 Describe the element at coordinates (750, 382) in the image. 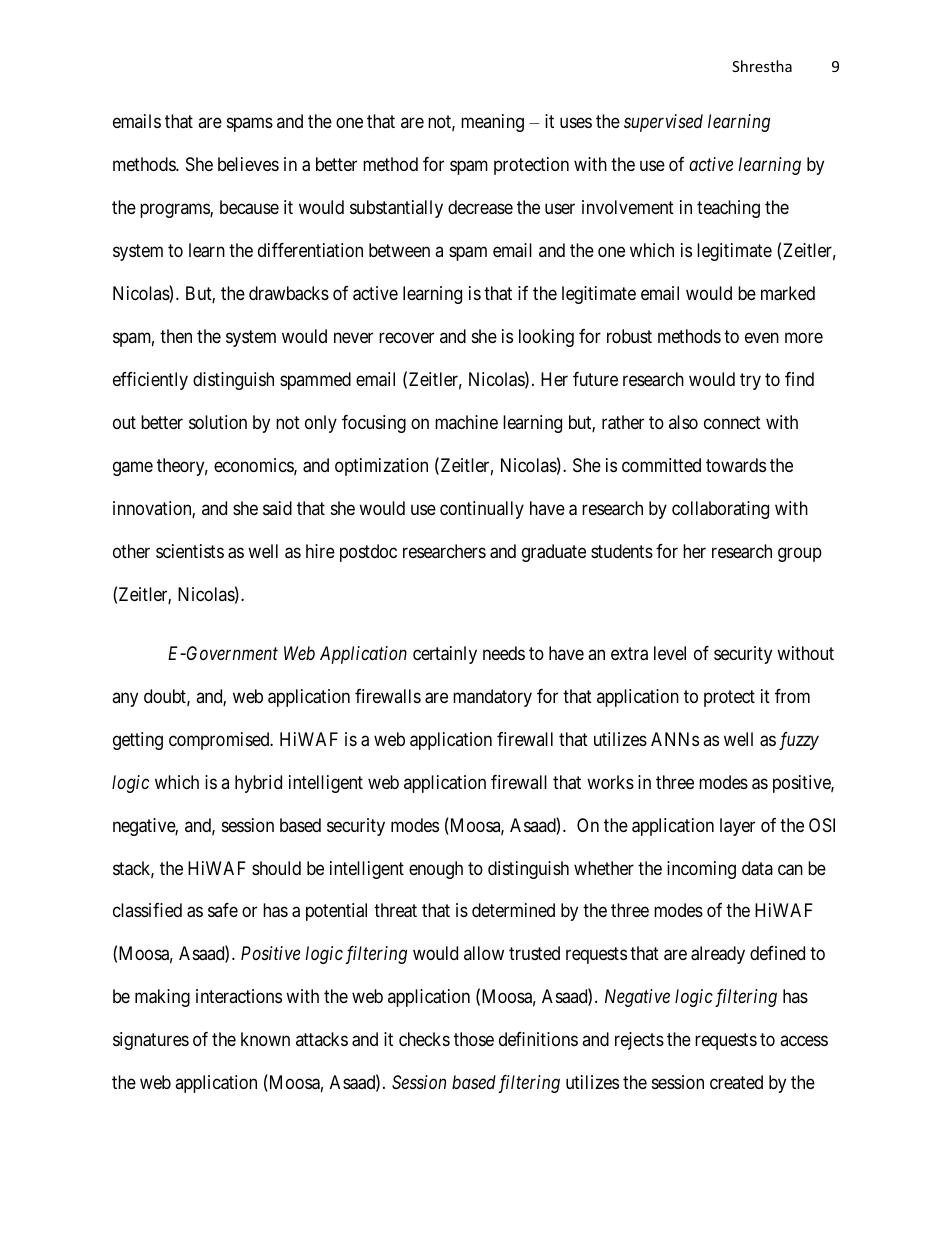

I see `try` at that location.
